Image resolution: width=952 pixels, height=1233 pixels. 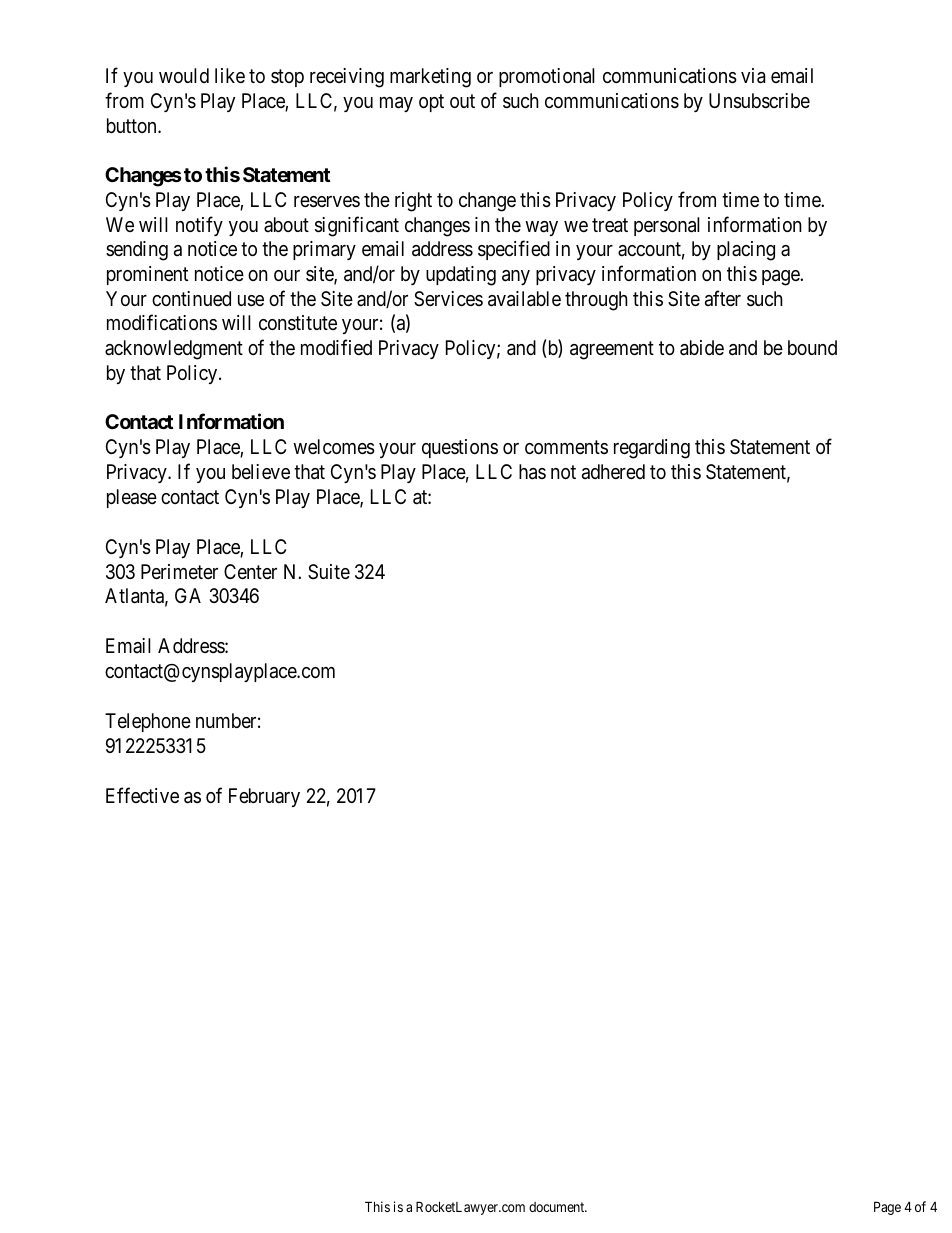 I want to click on document, so click(x=558, y=1207).
